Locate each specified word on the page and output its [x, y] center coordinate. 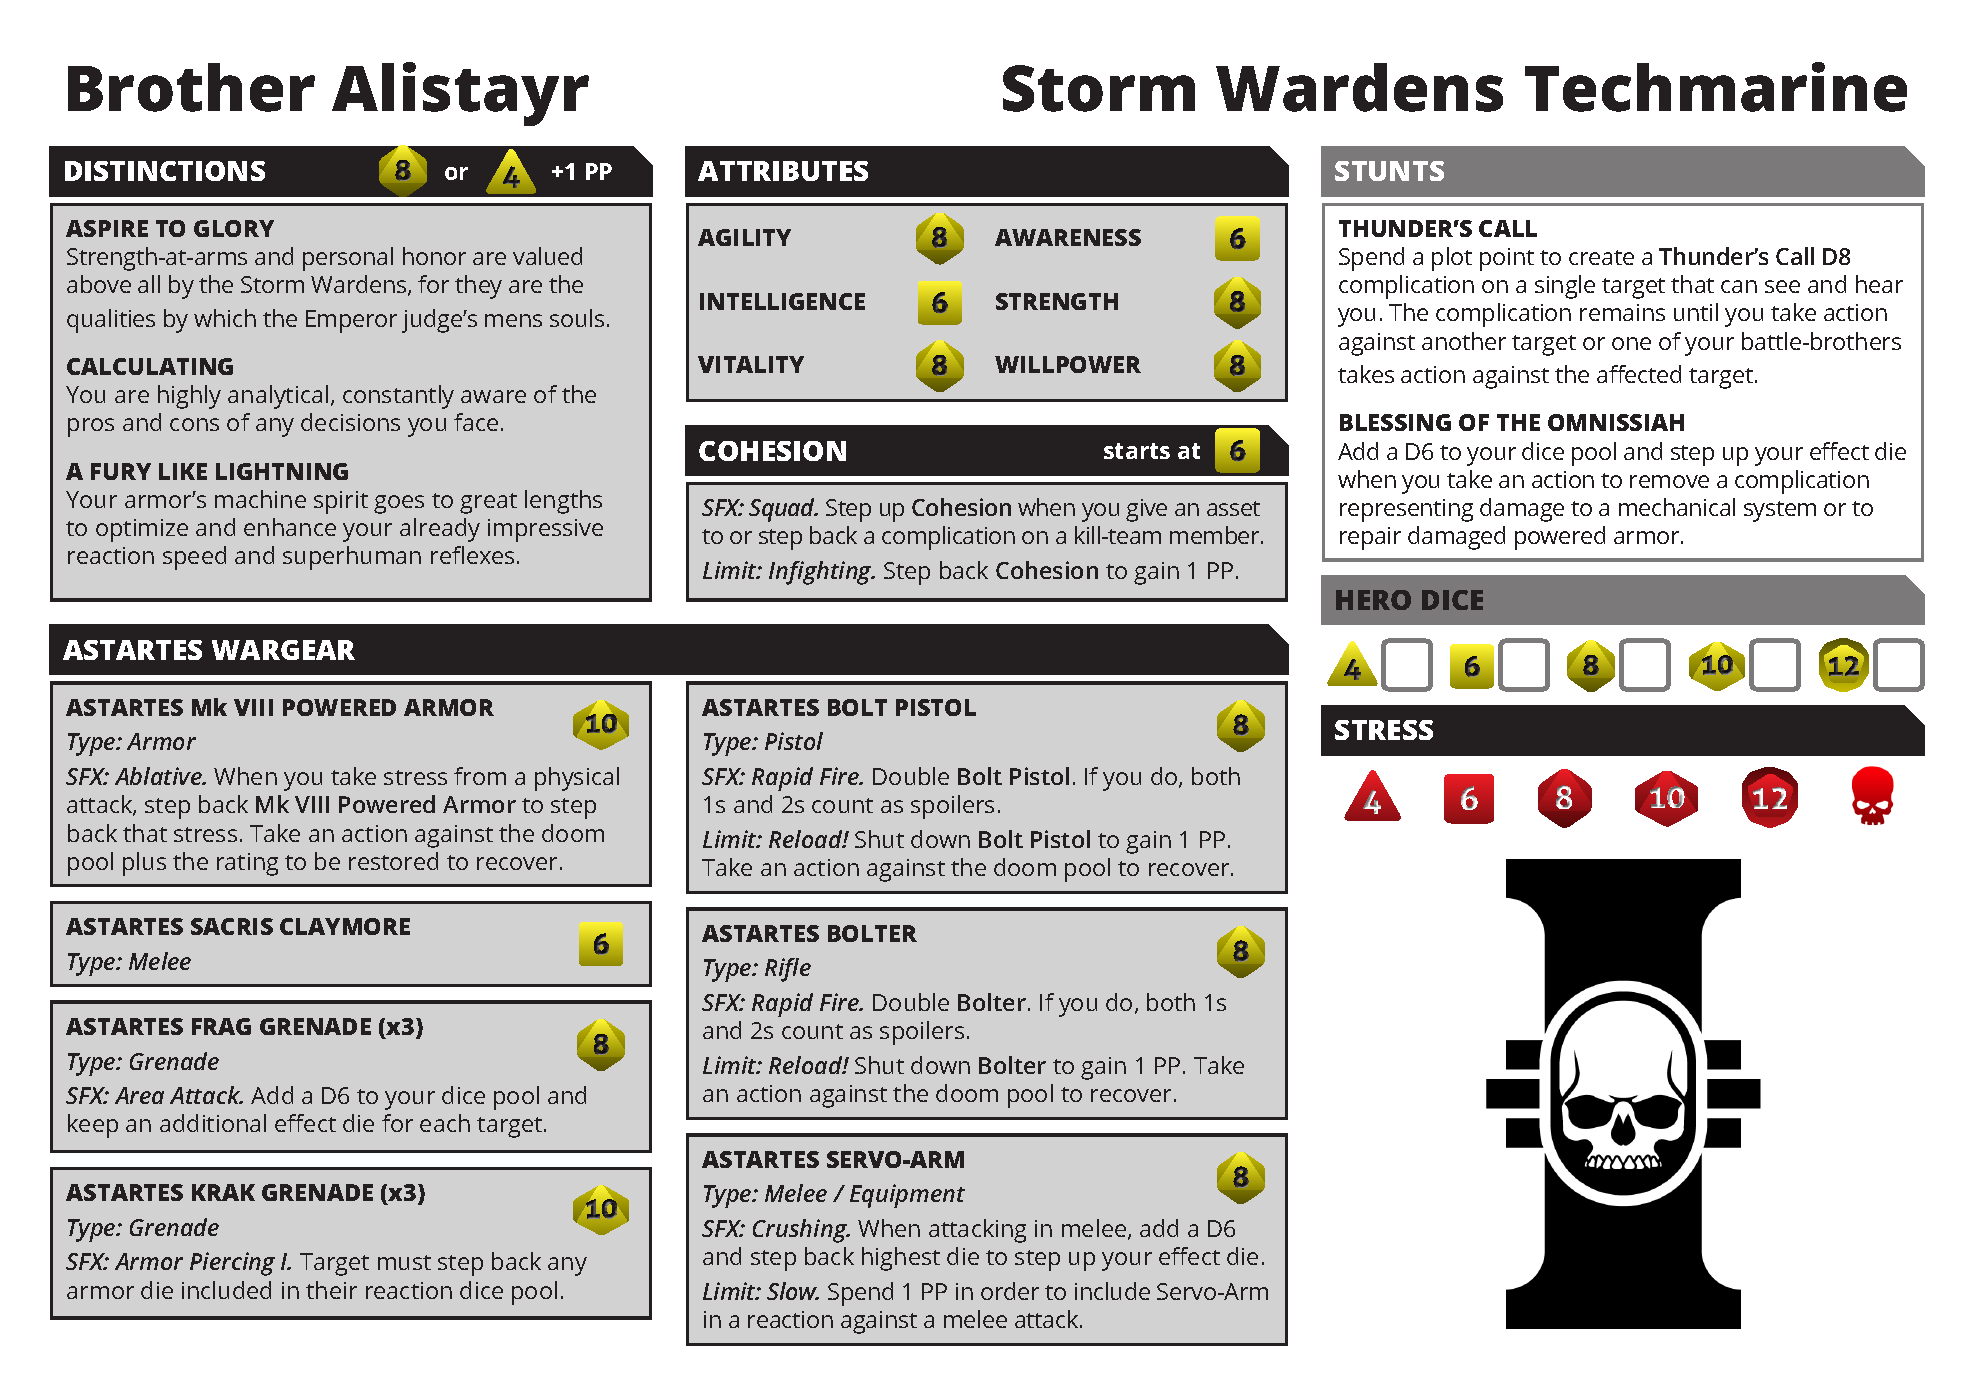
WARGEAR [283, 650]
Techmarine [1716, 87]
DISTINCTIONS [165, 171]
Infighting [822, 573]
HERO [1373, 600]
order [1010, 1291]
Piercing [232, 1264]
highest [901, 1259]
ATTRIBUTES [783, 171]
